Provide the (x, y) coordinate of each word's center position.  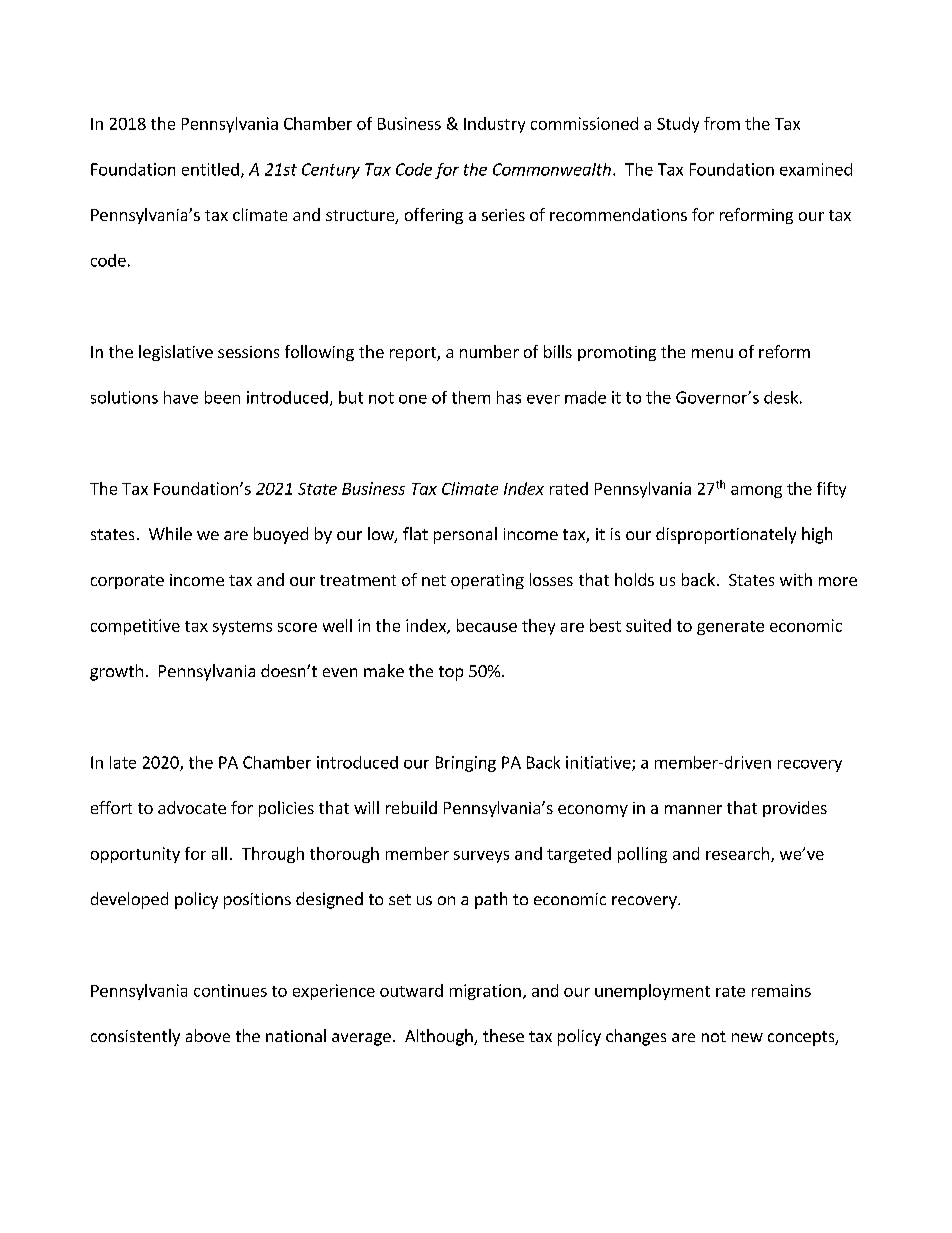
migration (485, 992)
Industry (494, 125)
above (208, 1035)
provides (795, 809)
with (796, 579)
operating (487, 581)
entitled (210, 169)
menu (712, 353)
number (489, 351)
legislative (176, 353)
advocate (192, 807)
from (722, 123)
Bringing (466, 764)
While (170, 533)
